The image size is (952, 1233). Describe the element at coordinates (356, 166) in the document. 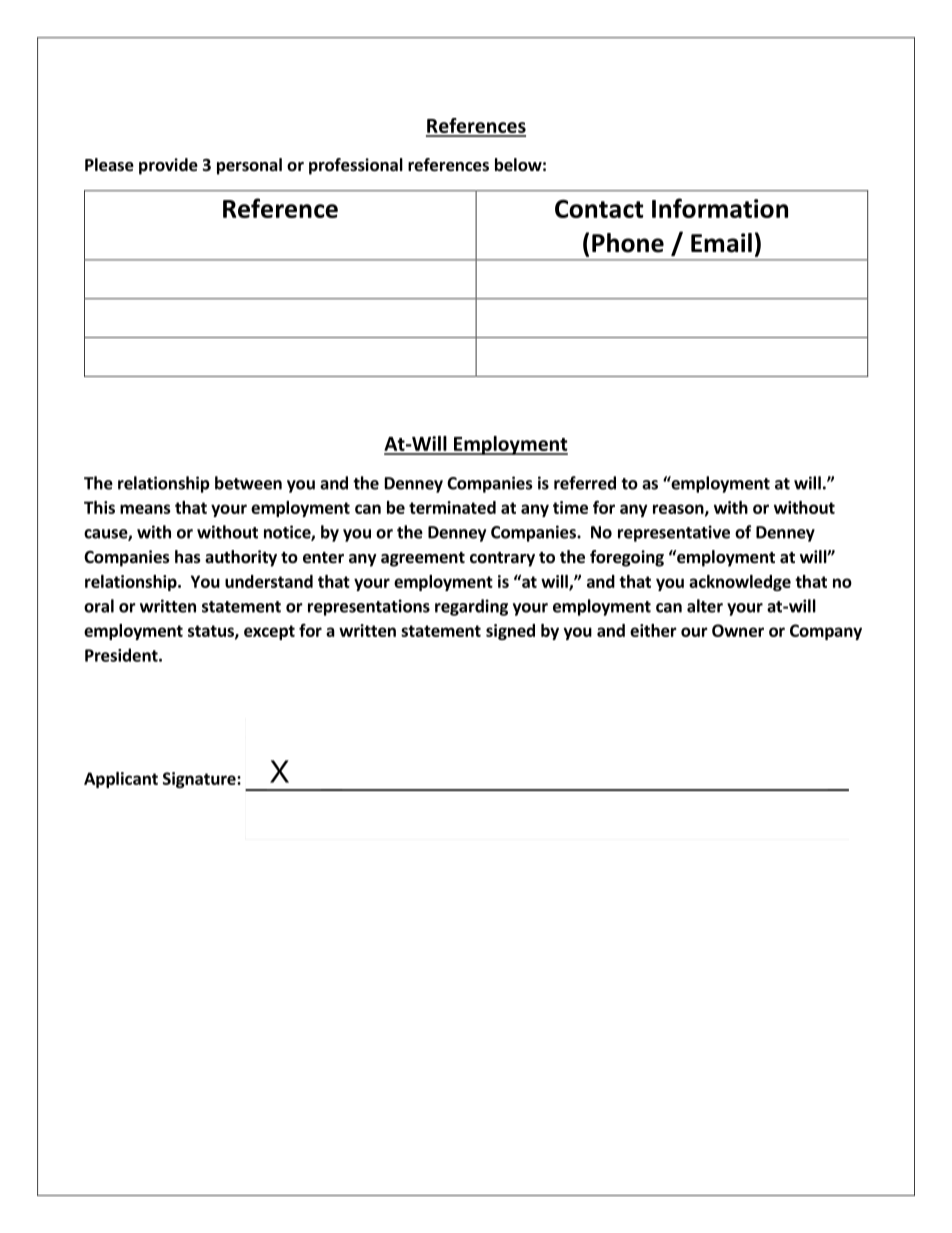

I see `professional` at that location.
